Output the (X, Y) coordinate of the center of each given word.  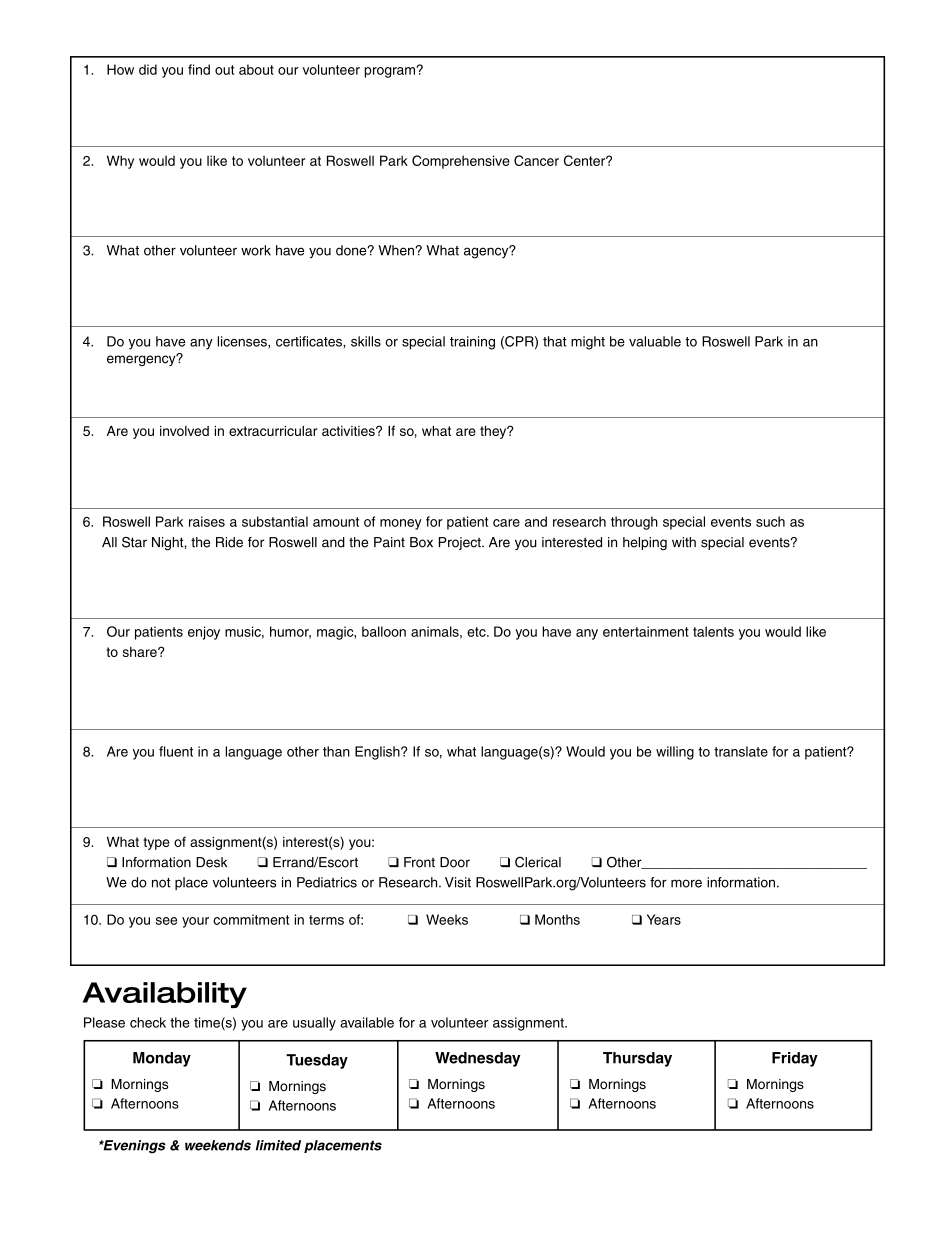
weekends (218, 1145)
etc (477, 632)
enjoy (204, 633)
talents (713, 631)
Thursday (637, 1059)
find (199, 69)
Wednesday (478, 1059)
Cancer (536, 160)
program (391, 72)
